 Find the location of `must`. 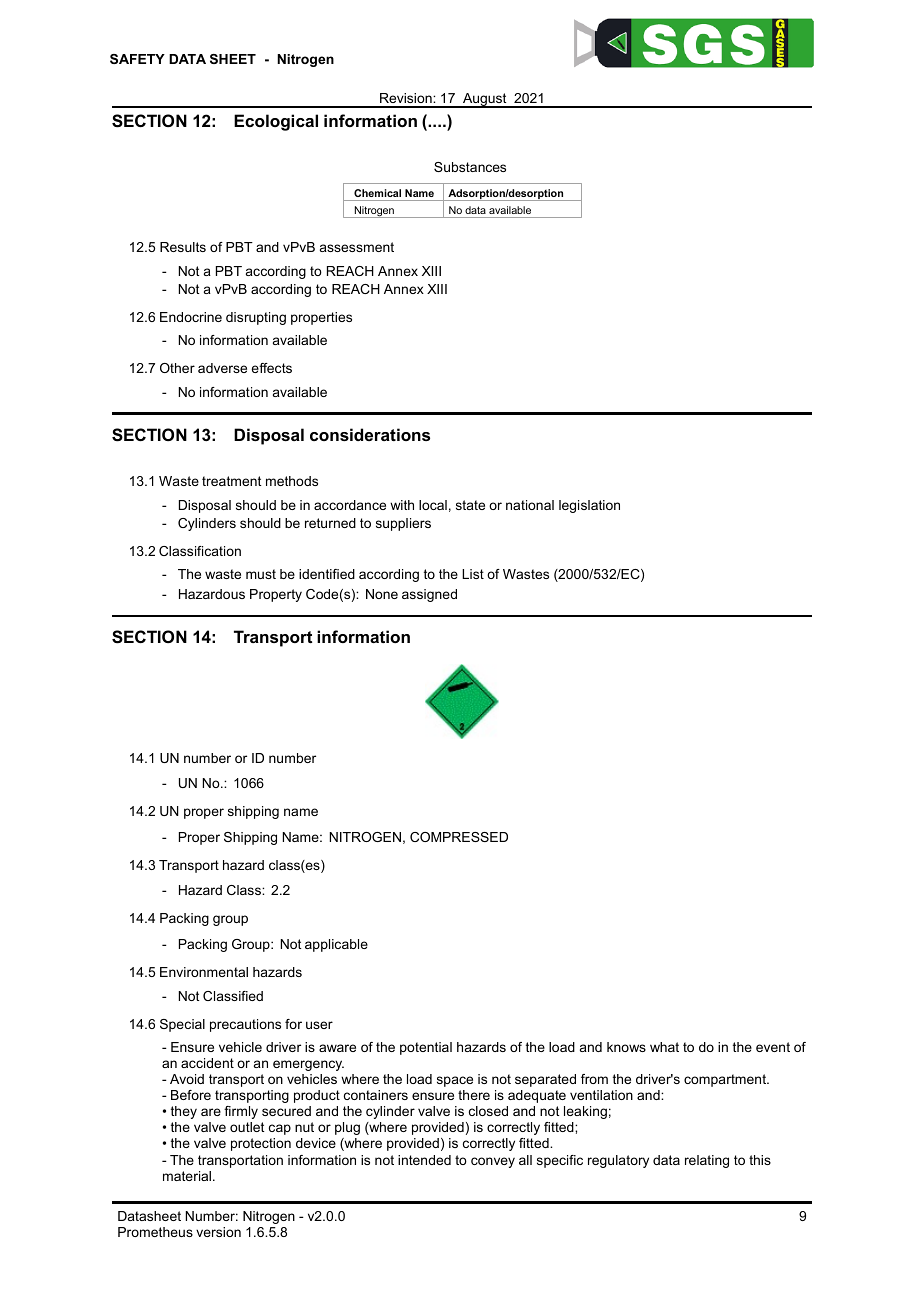

must is located at coordinates (261, 574).
